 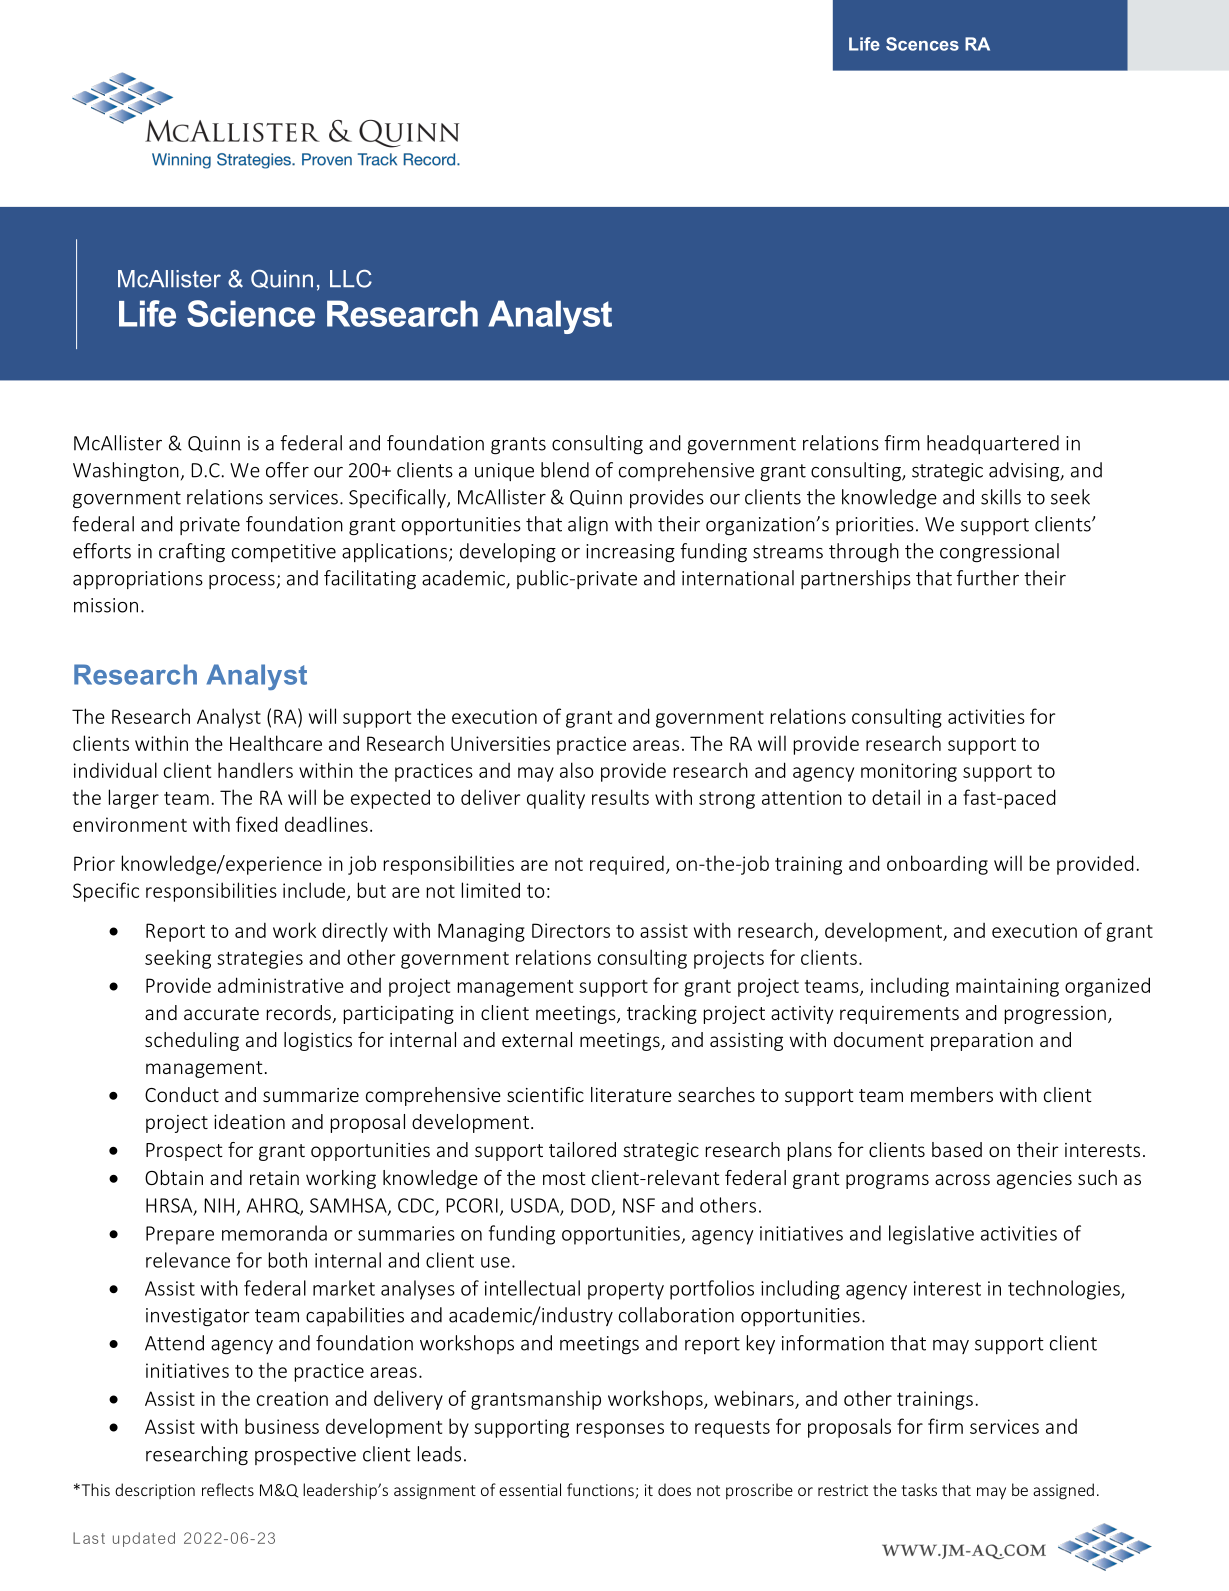 I want to click on process, so click(x=242, y=582).
